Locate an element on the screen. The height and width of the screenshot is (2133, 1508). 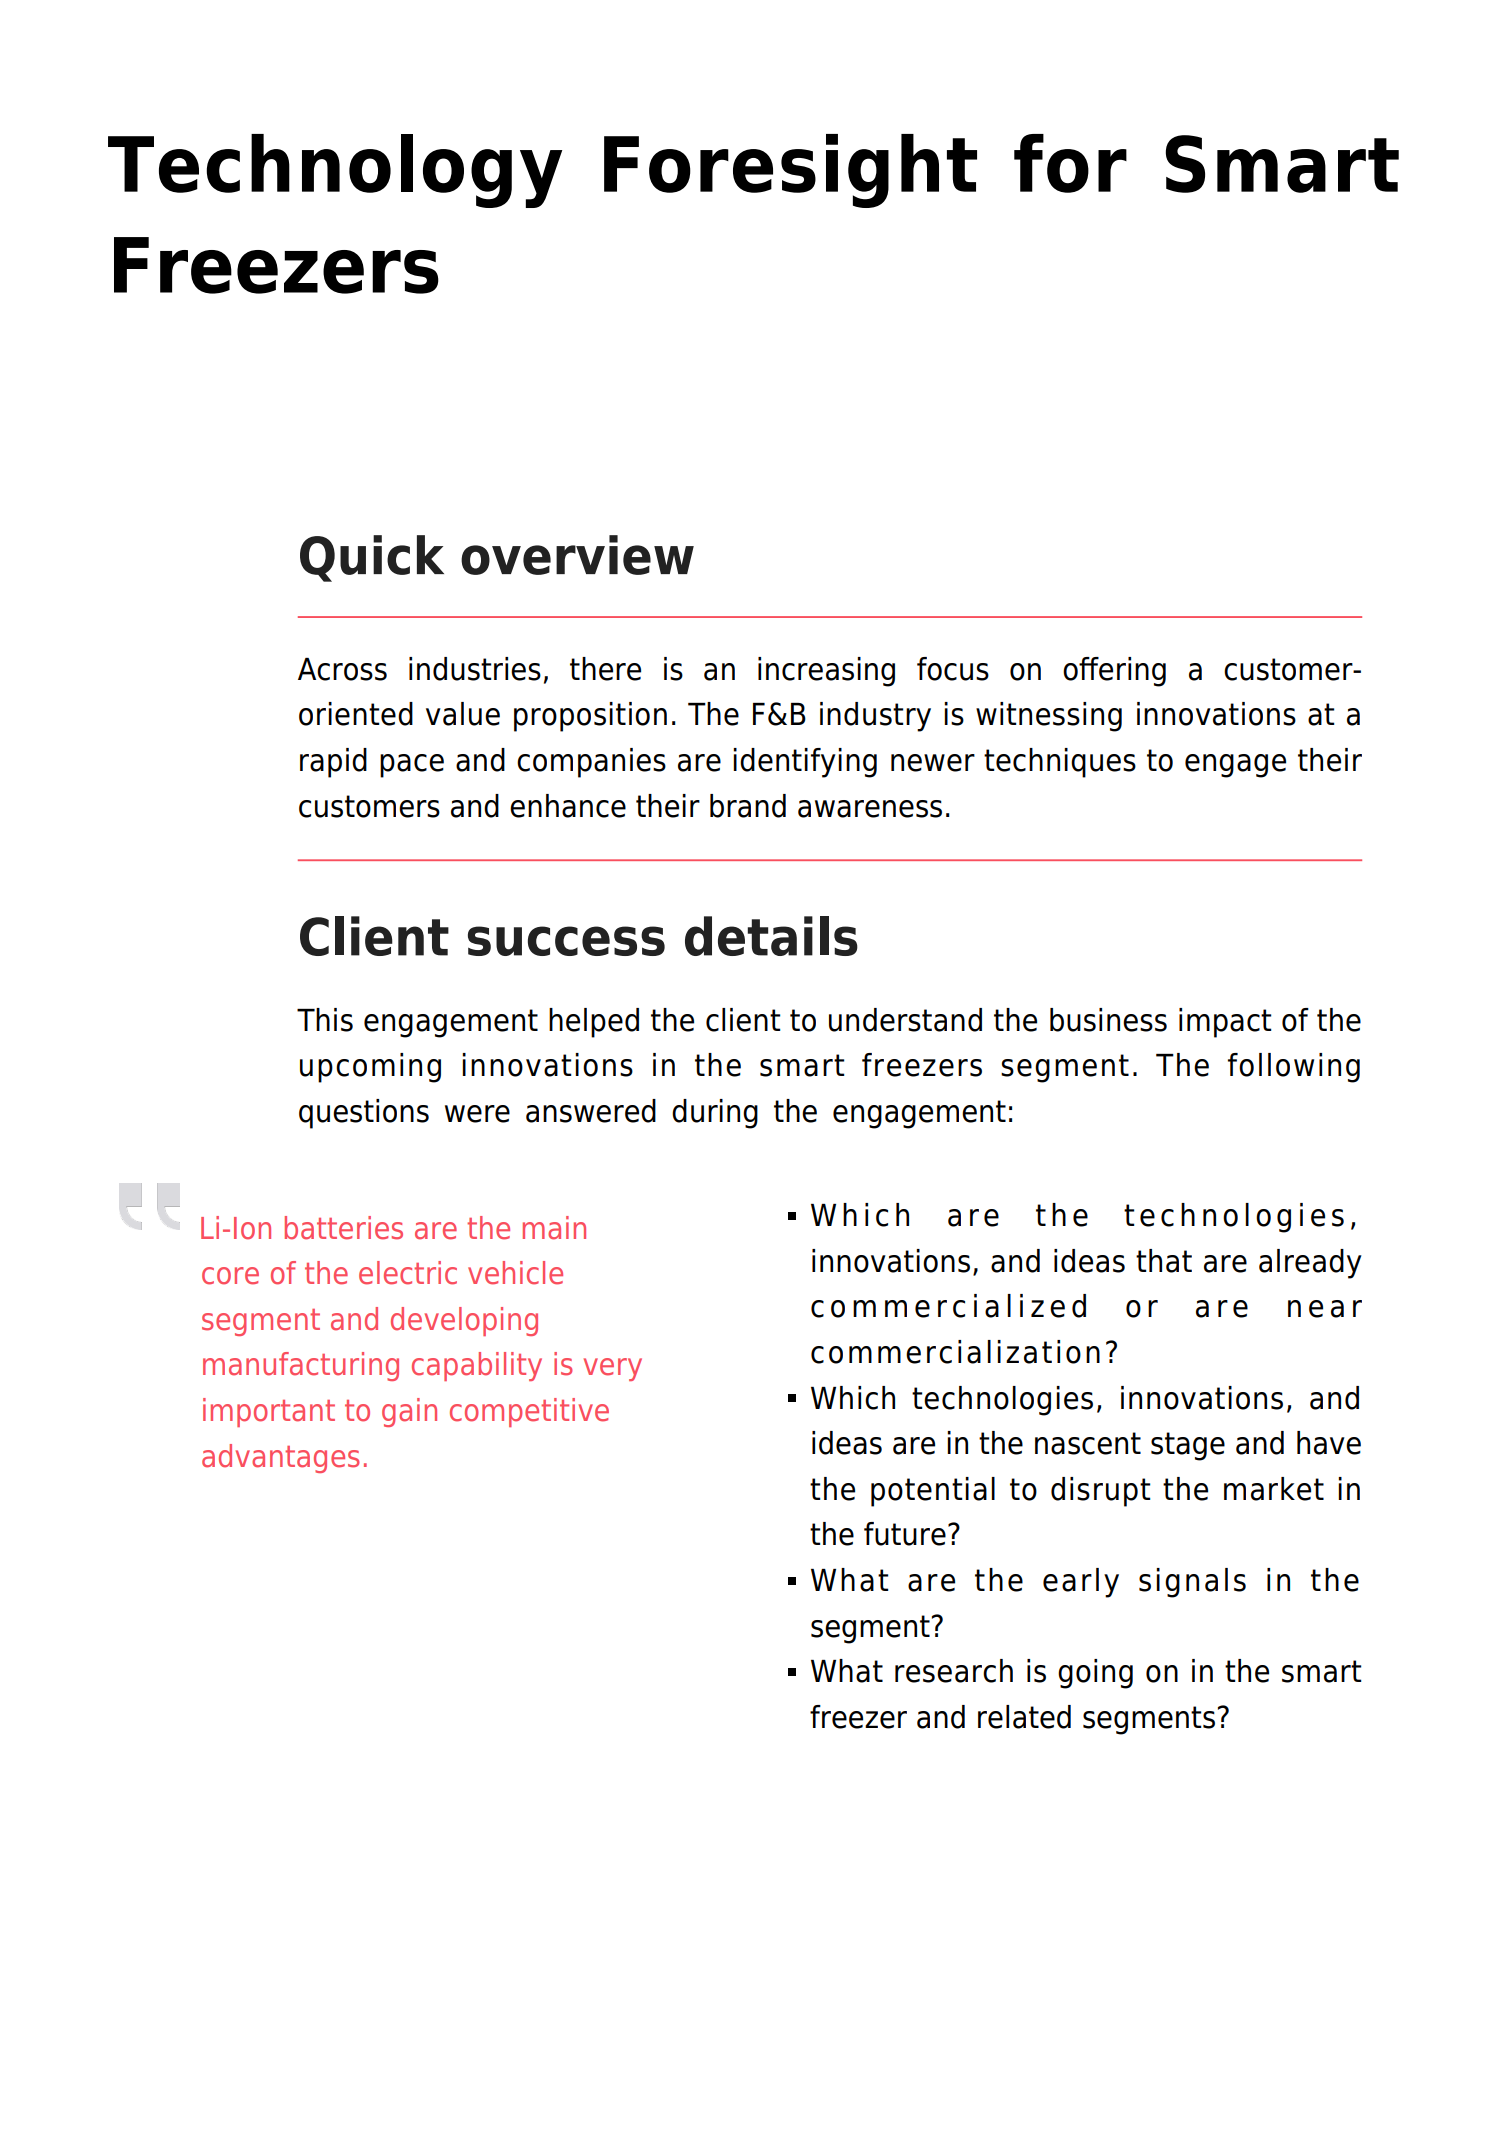
batteries is located at coordinates (344, 1228).
